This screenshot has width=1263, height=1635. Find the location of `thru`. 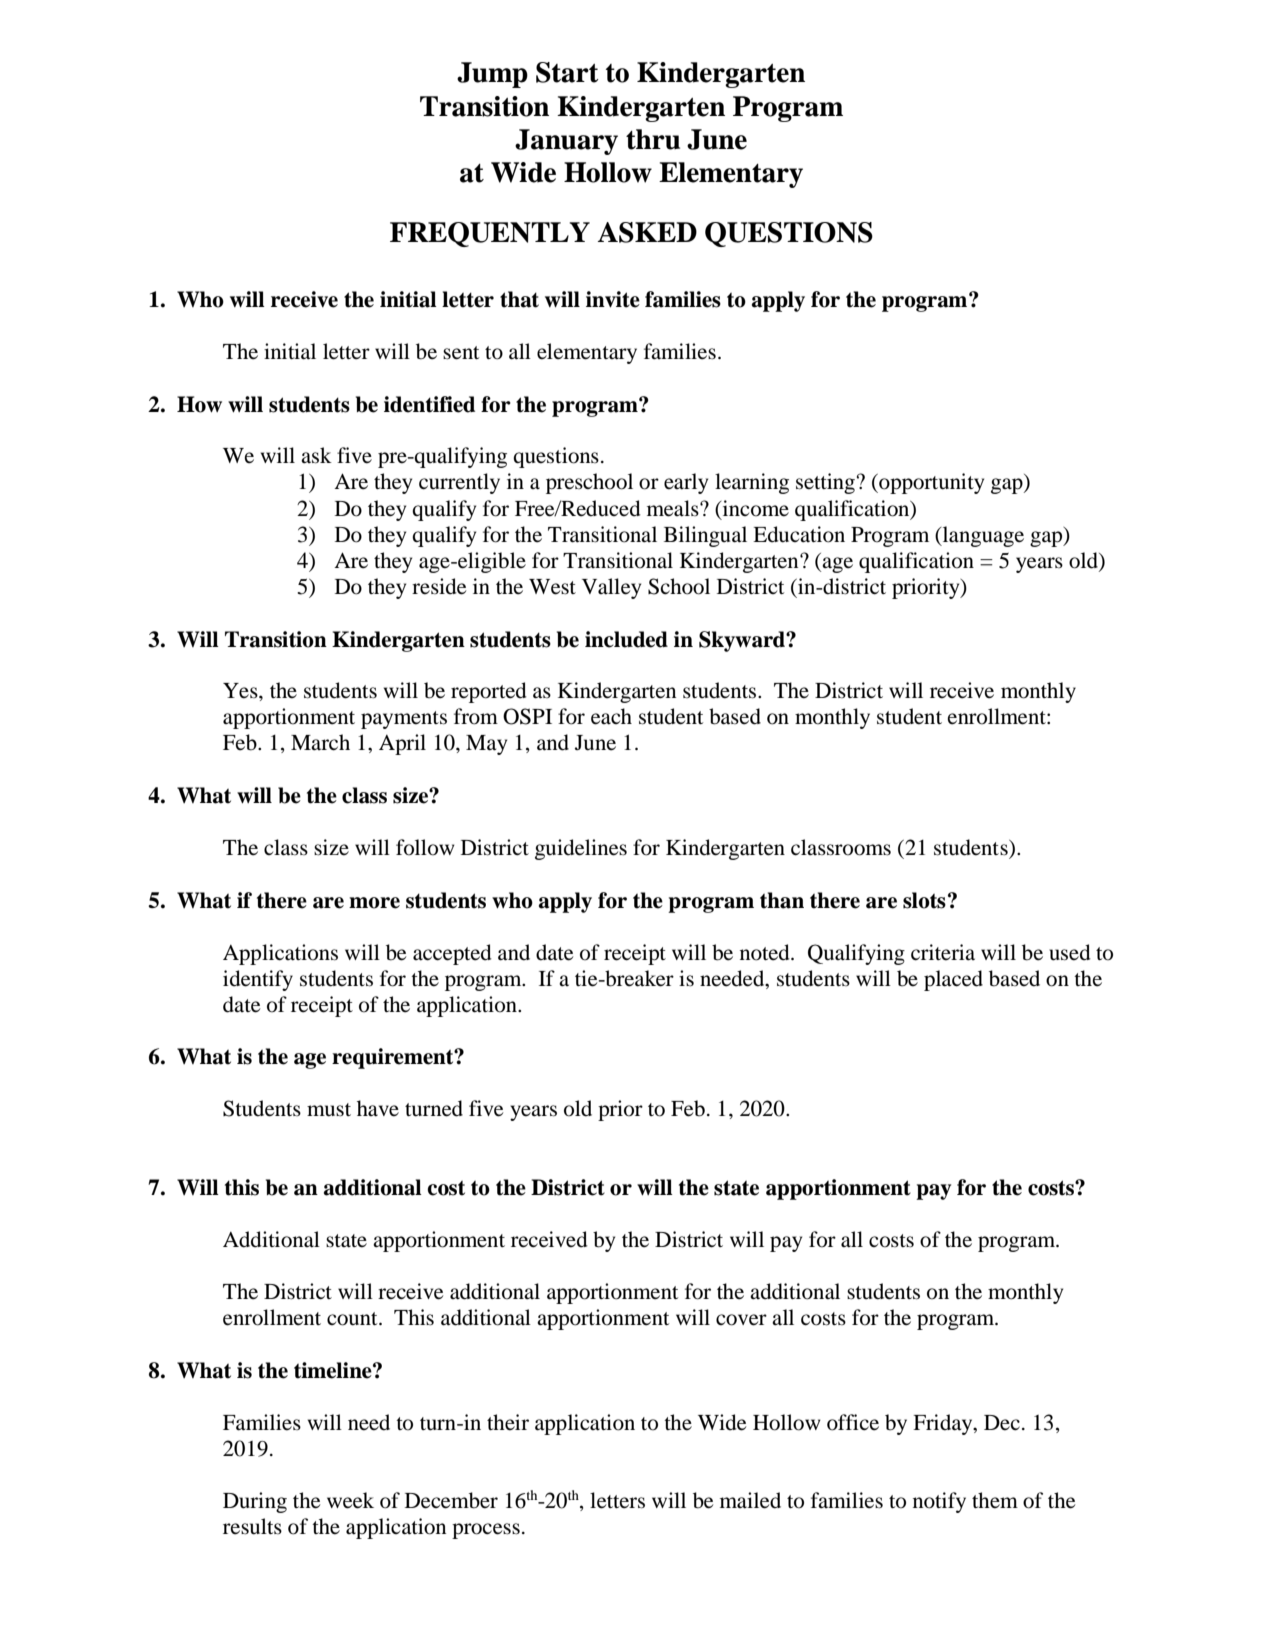

thru is located at coordinates (653, 139).
